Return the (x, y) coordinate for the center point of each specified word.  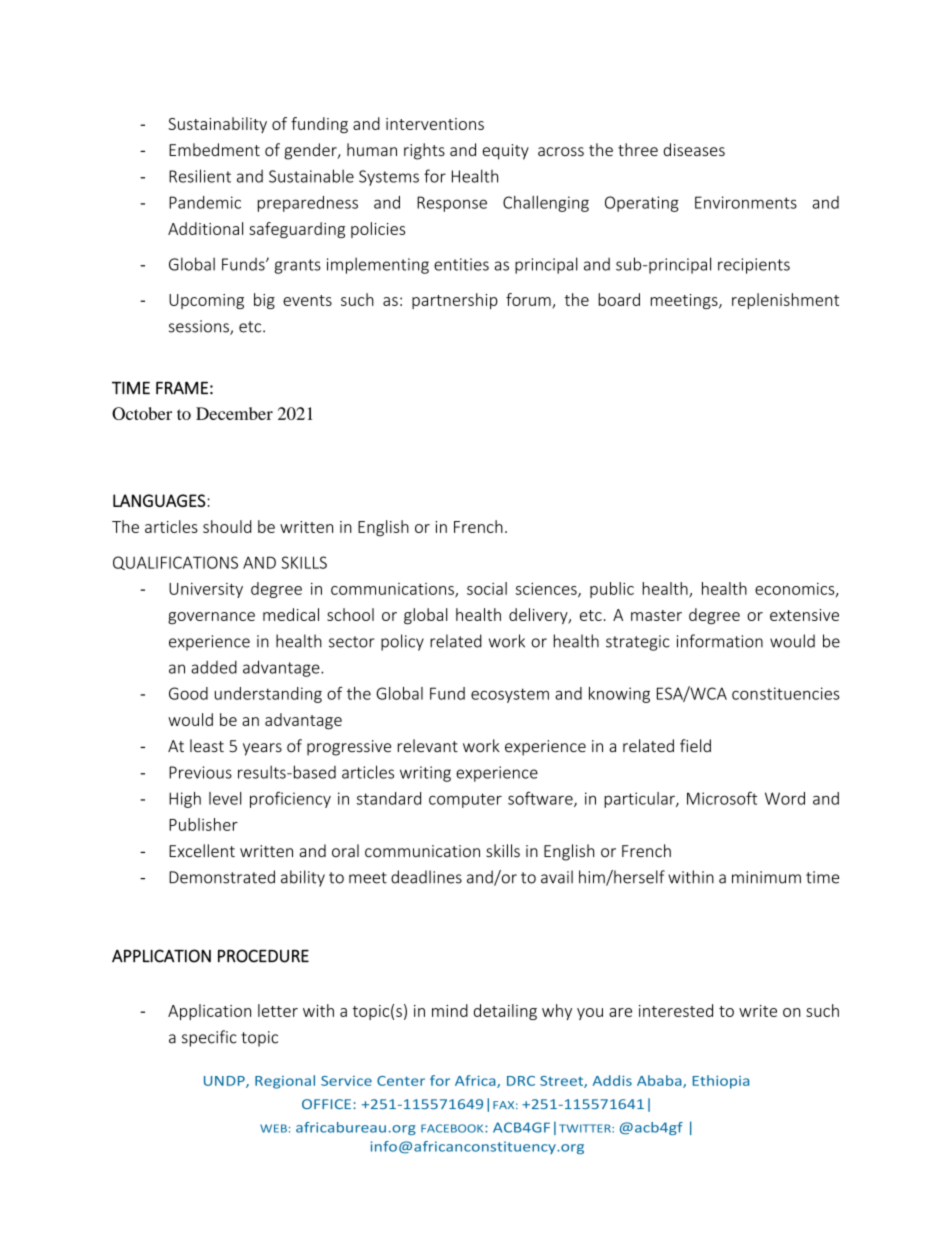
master (656, 615)
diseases (694, 149)
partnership (455, 301)
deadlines (426, 877)
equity (506, 152)
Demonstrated (222, 877)
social (487, 588)
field (695, 746)
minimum (766, 877)
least (207, 746)
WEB (273, 1128)
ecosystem (510, 695)
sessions (200, 327)
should (227, 526)
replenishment (785, 301)
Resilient (200, 176)
